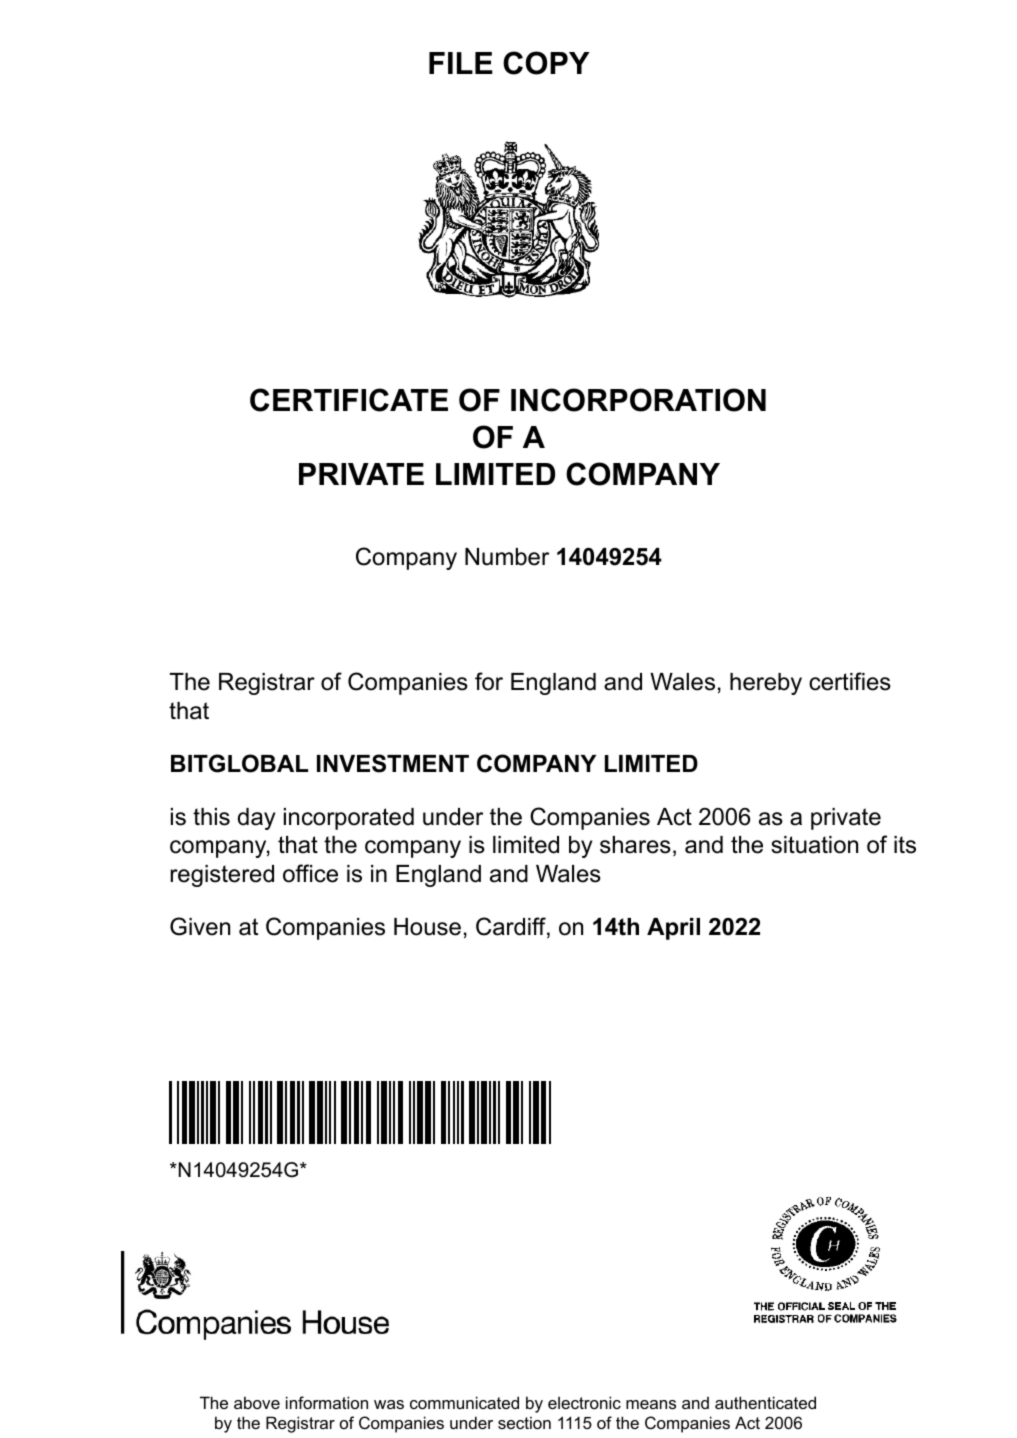  I want to click on COPY, so click(546, 63).
